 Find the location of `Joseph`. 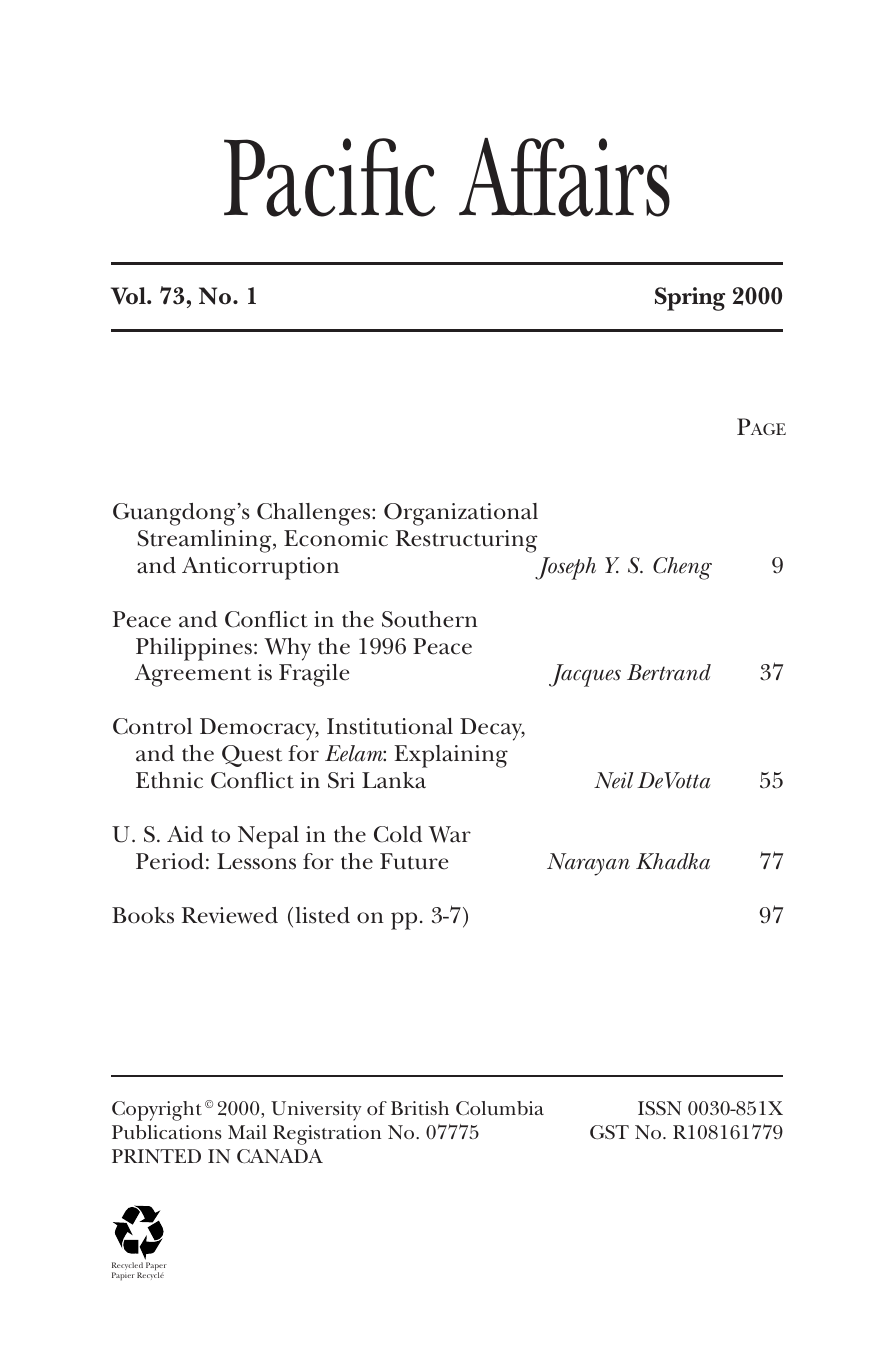

Joseph is located at coordinates (565, 568).
